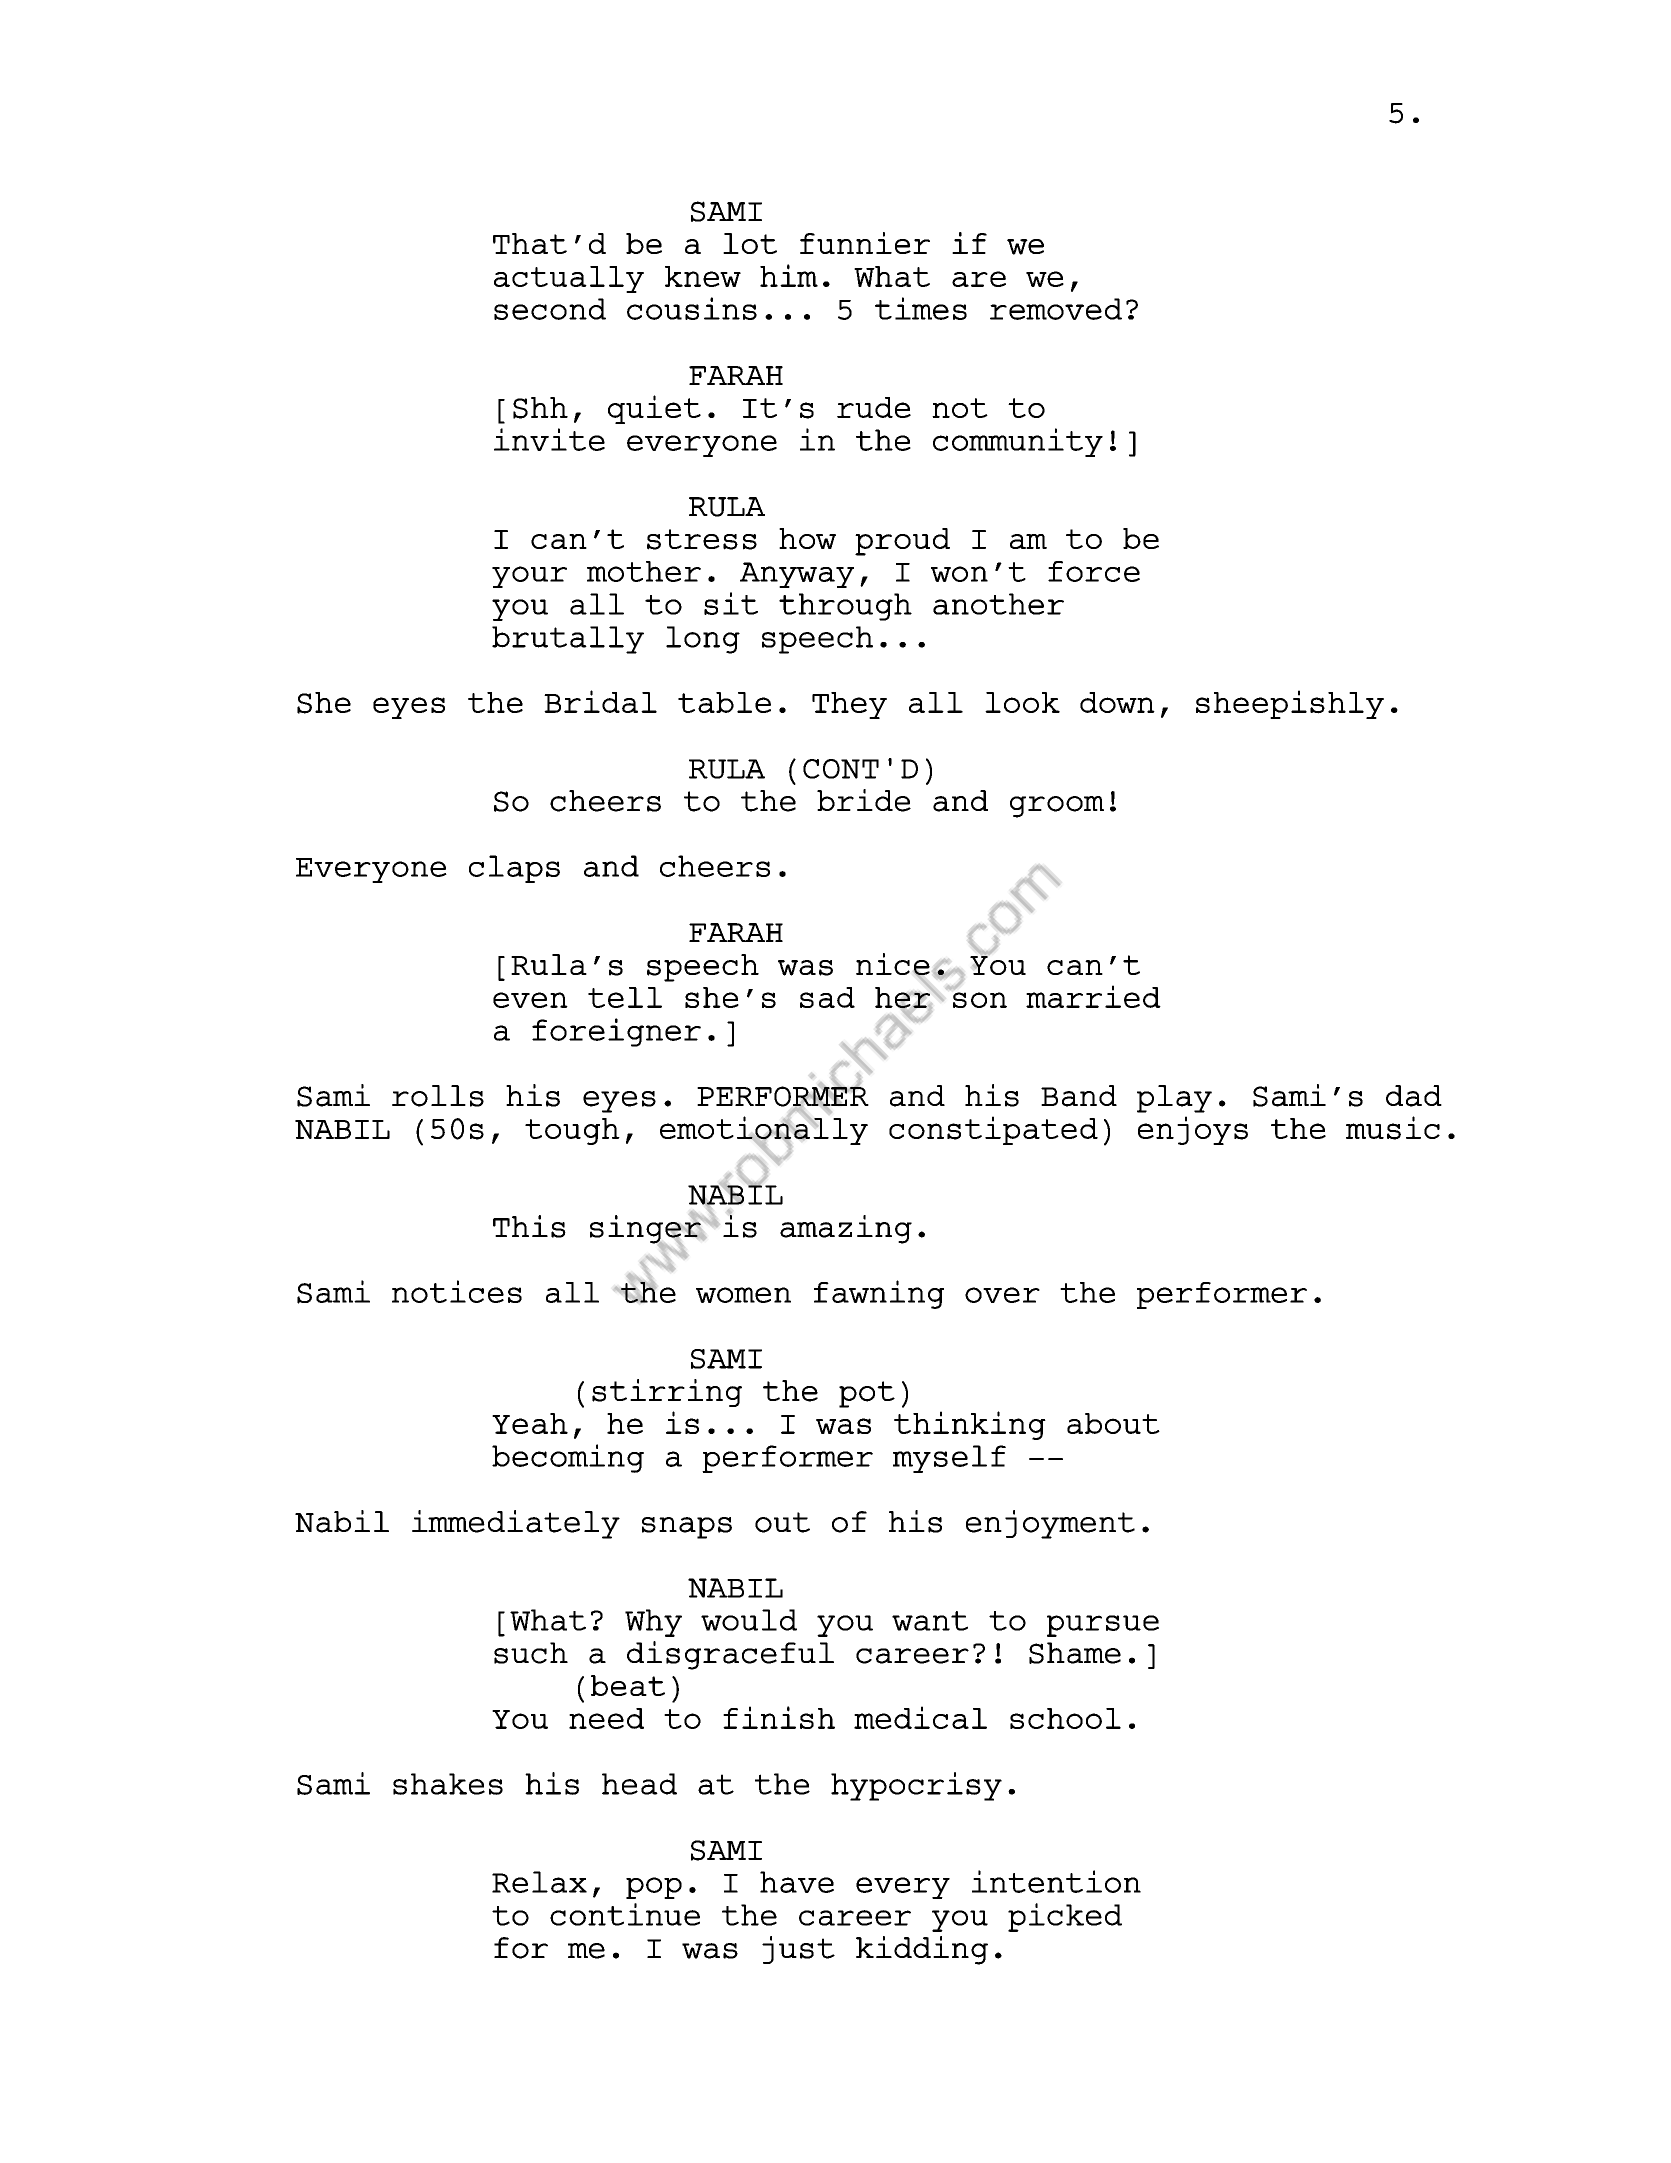 This image has height=2163, width=1671. Describe the element at coordinates (568, 1458) in the image. I see `becoming` at that location.
